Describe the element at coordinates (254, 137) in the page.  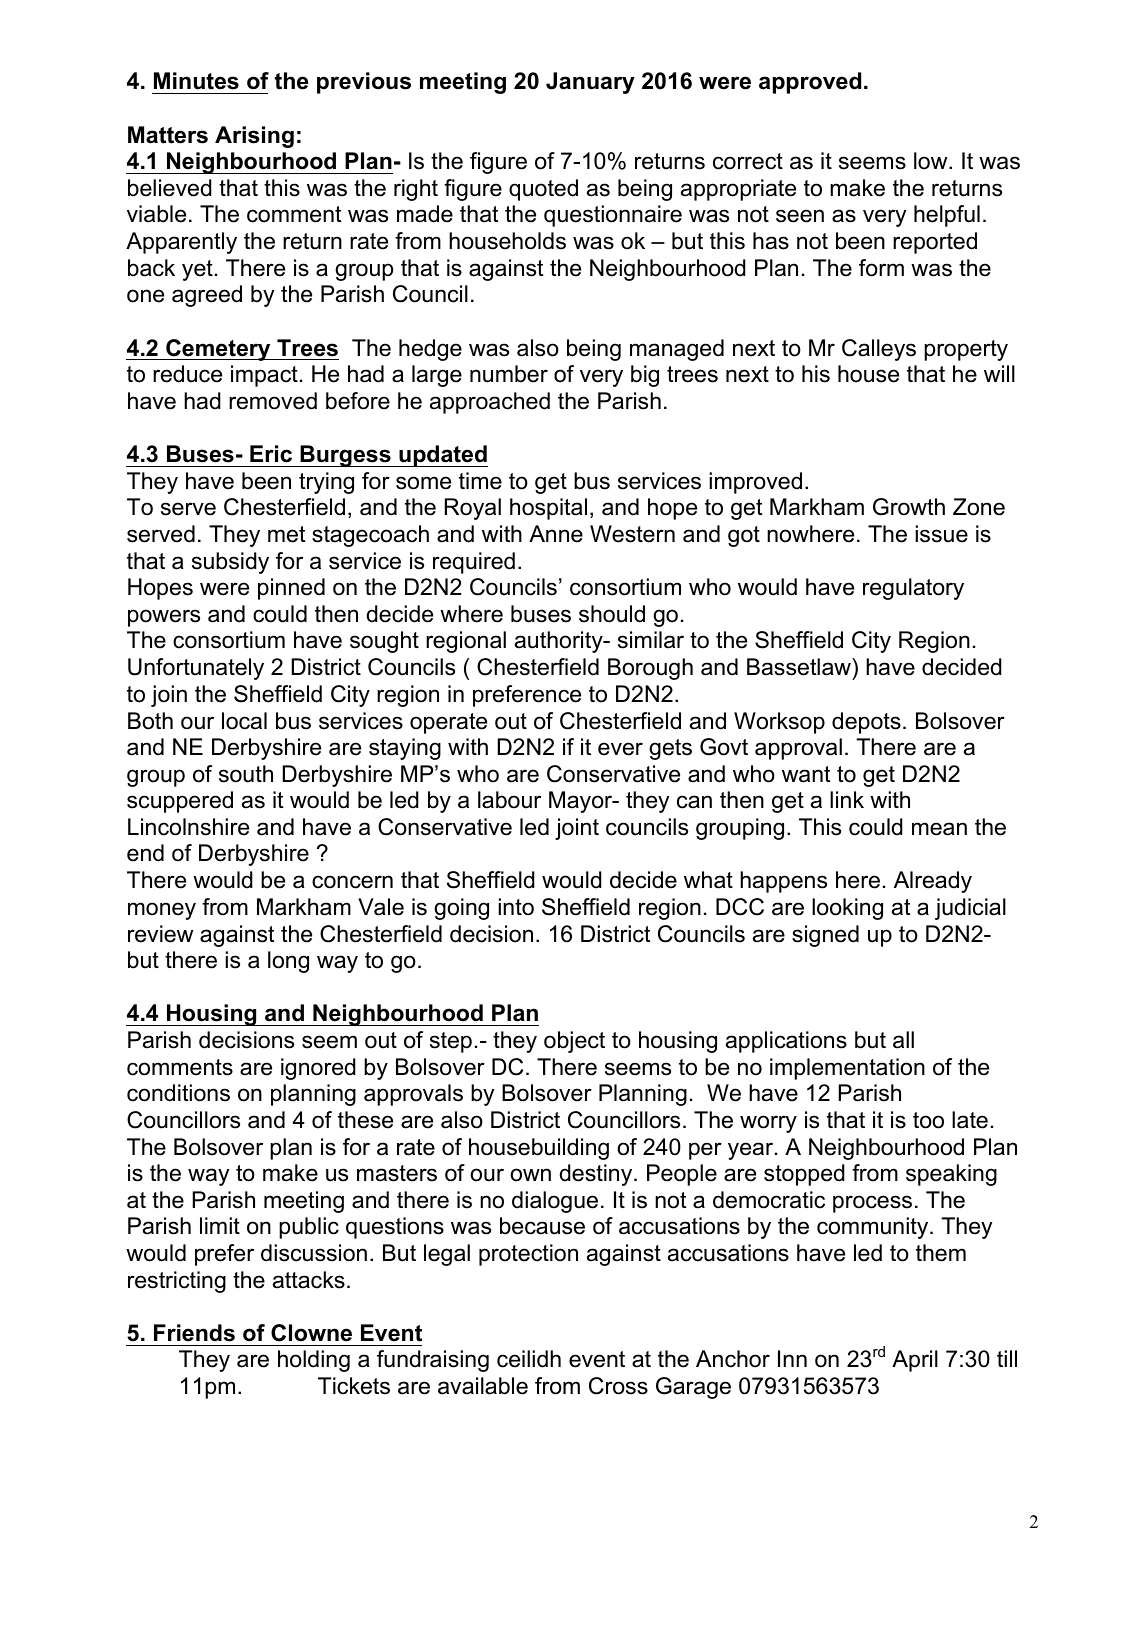
I see `Arising` at that location.
